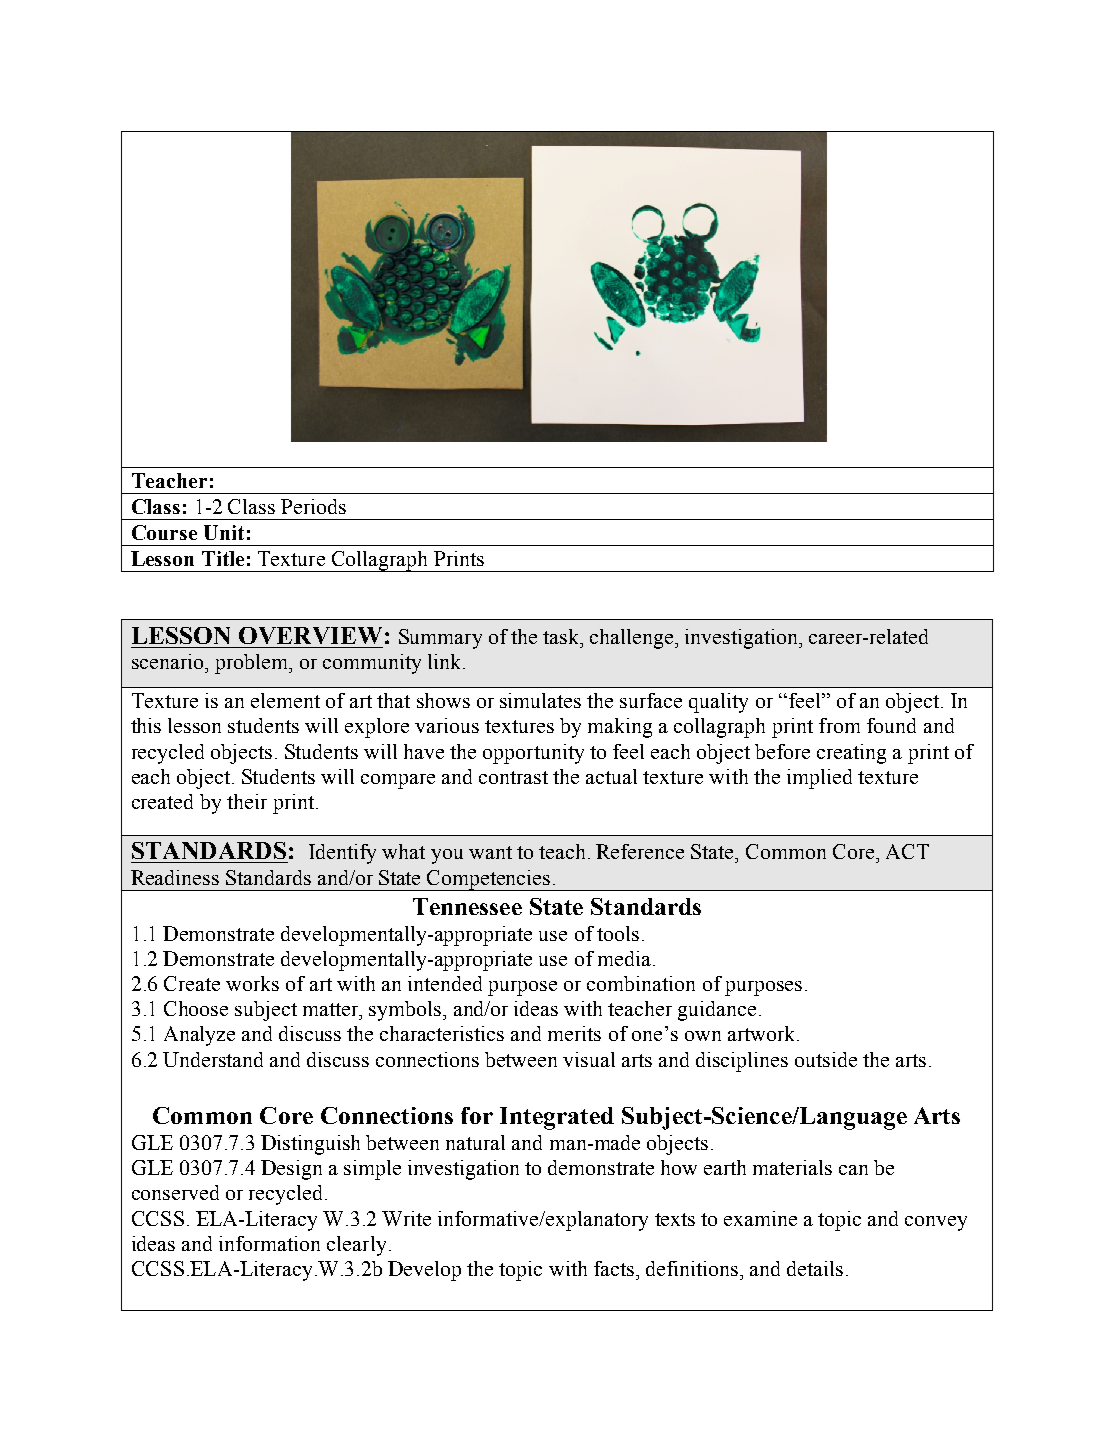 This page has height=1443, width=1115. Describe the element at coordinates (223, 558) in the page. I see `Title` at that location.
